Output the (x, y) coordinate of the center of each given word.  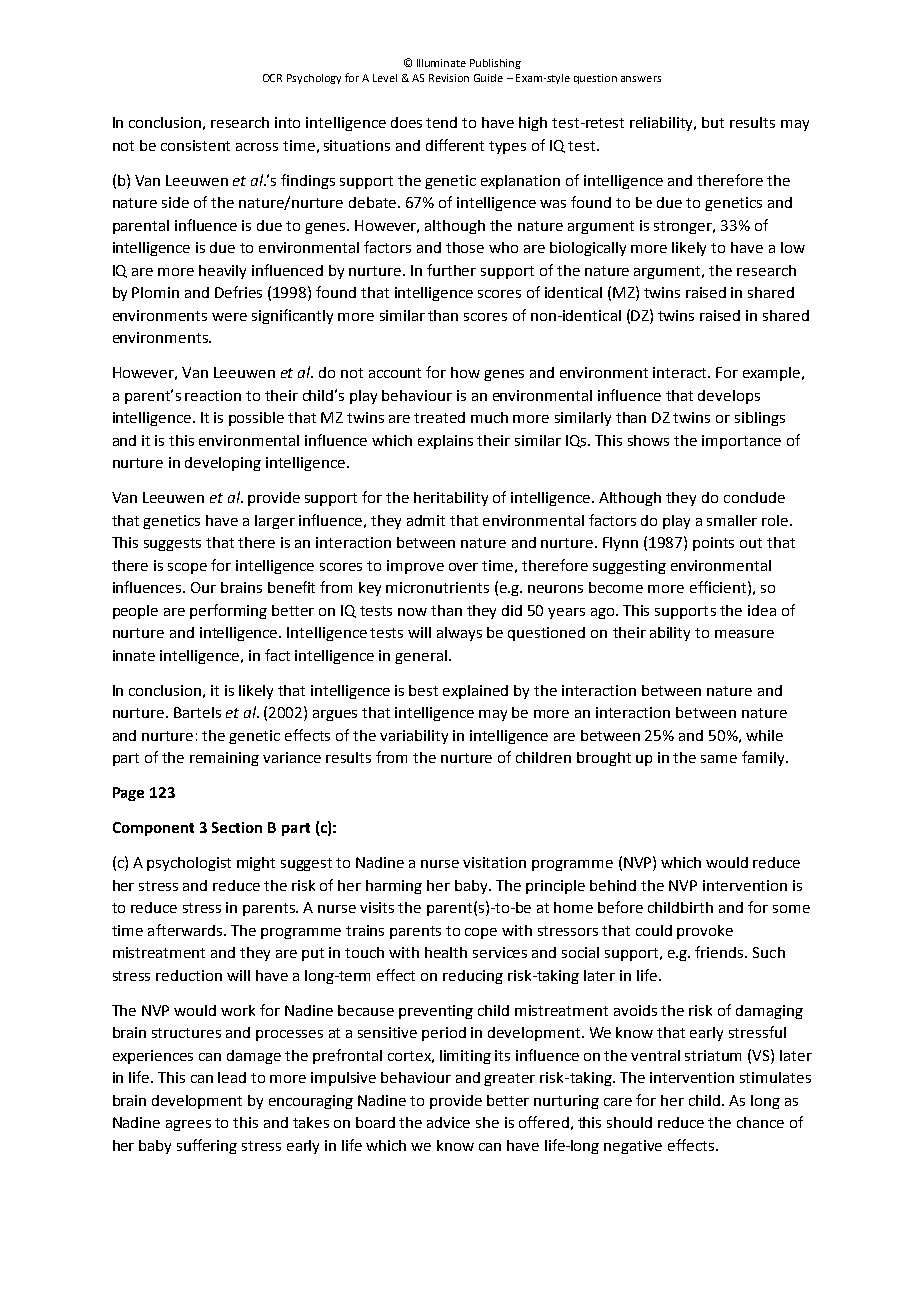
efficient (718, 587)
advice (448, 1122)
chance (760, 1122)
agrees (188, 1125)
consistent (195, 145)
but (713, 122)
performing (228, 611)
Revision (449, 78)
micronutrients (437, 587)
